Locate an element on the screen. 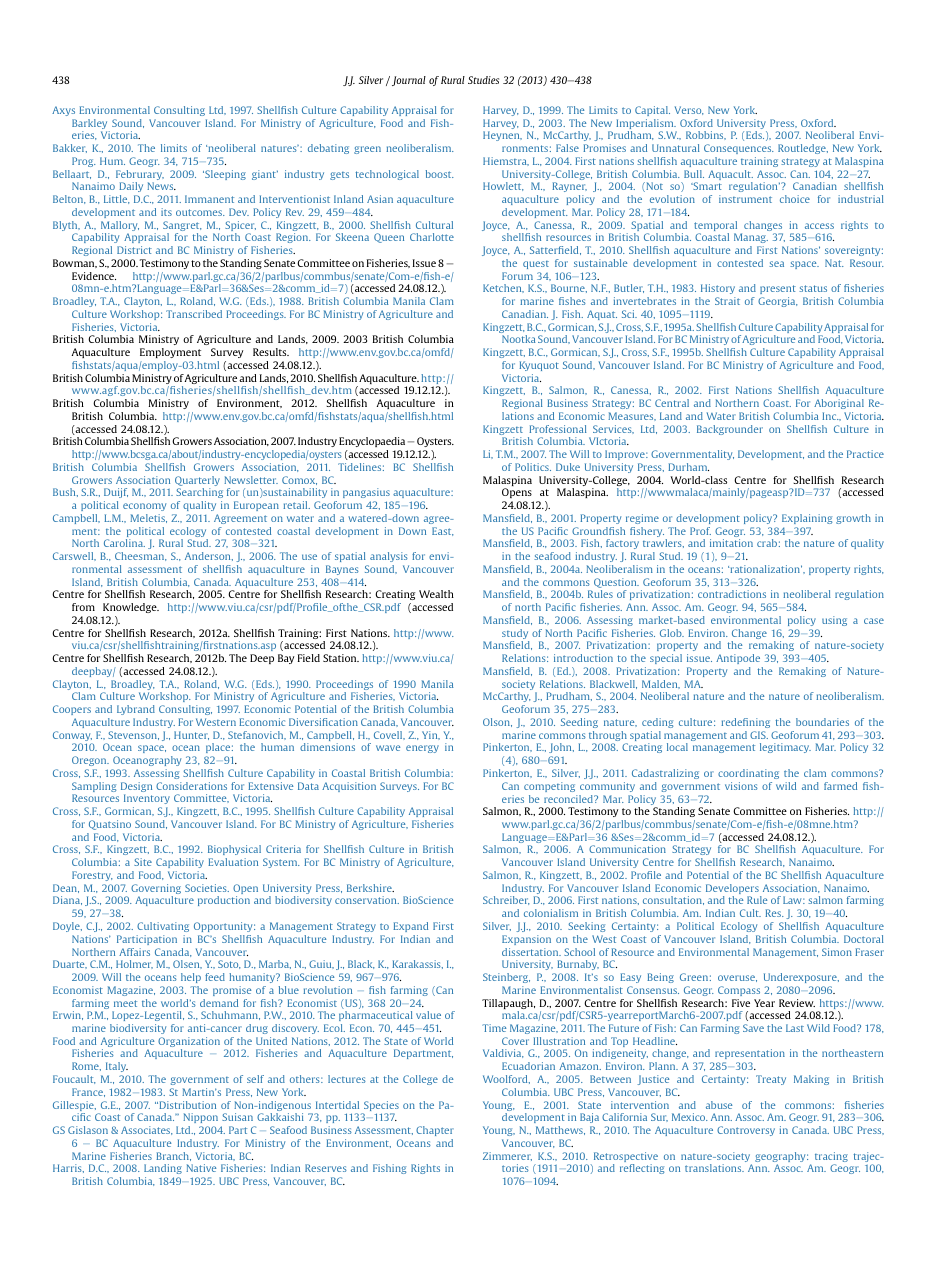  Georgia is located at coordinates (778, 302).
